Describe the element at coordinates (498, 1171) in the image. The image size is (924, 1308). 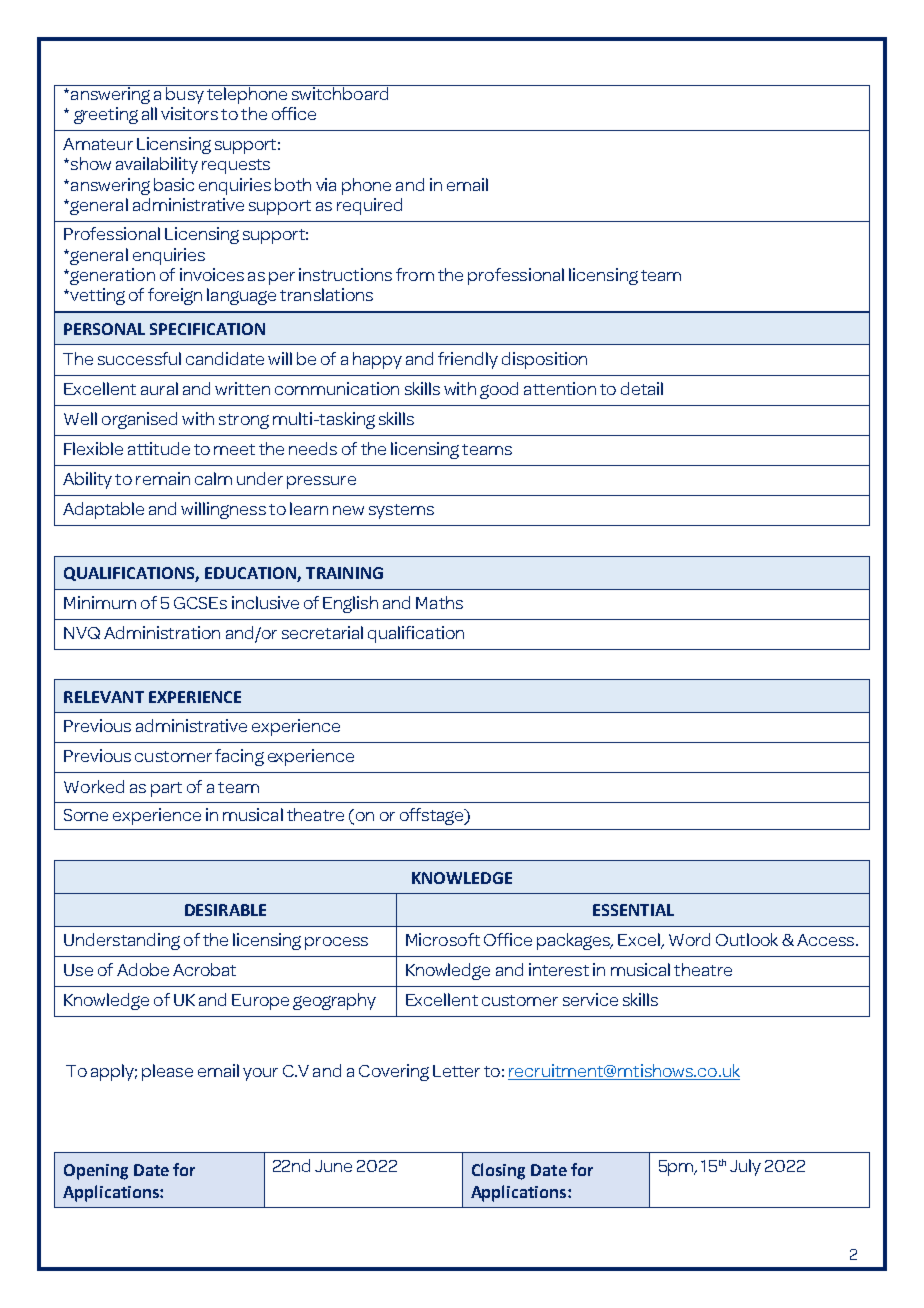
I see `Closing` at that location.
